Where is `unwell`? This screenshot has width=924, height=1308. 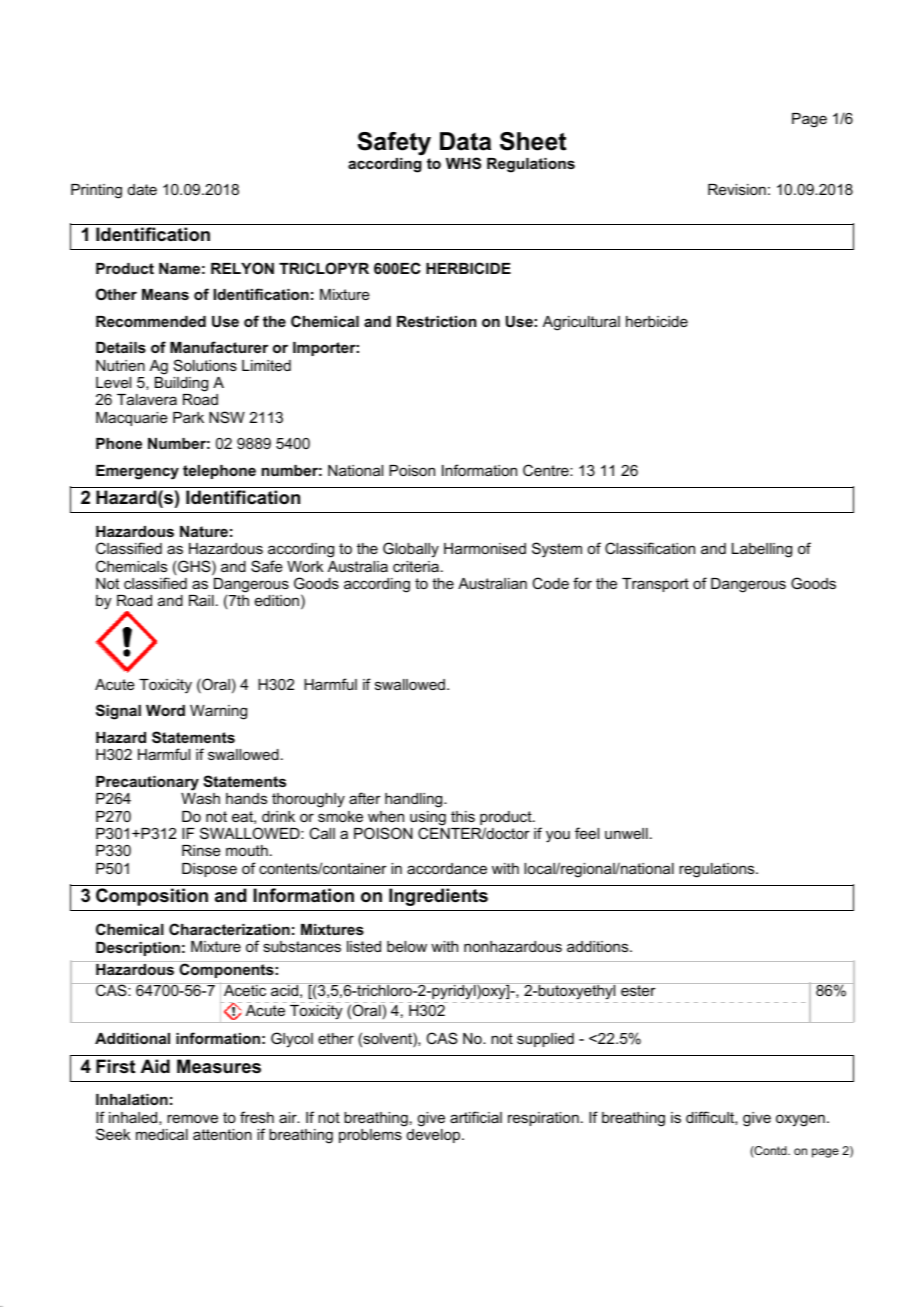
unwell is located at coordinates (626, 833).
